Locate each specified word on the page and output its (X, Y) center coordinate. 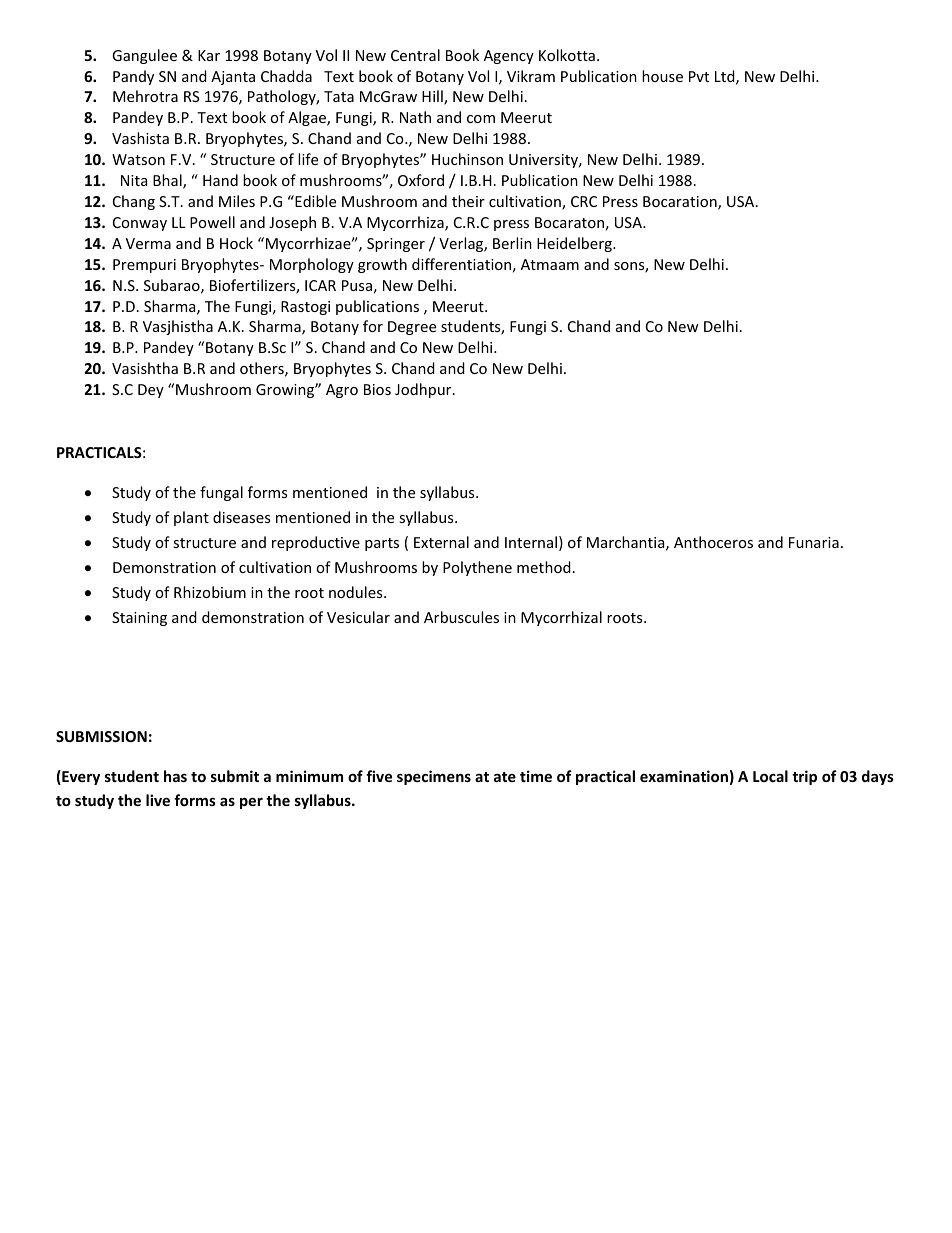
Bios (377, 389)
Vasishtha (145, 368)
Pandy (133, 77)
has (175, 776)
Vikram (531, 76)
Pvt (699, 76)
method (544, 567)
